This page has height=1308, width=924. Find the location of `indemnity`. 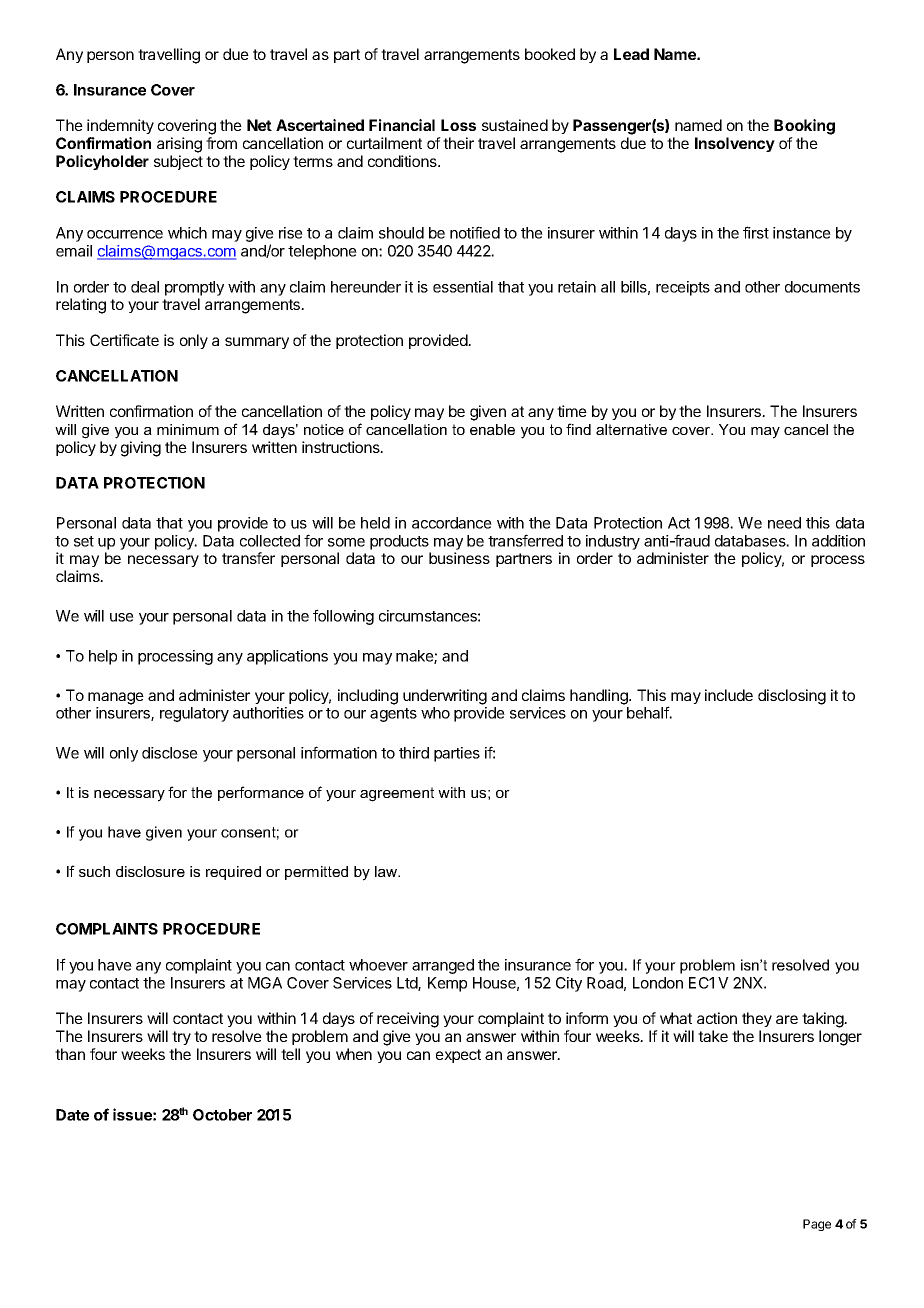

indemnity is located at coordinates (120, 126).
